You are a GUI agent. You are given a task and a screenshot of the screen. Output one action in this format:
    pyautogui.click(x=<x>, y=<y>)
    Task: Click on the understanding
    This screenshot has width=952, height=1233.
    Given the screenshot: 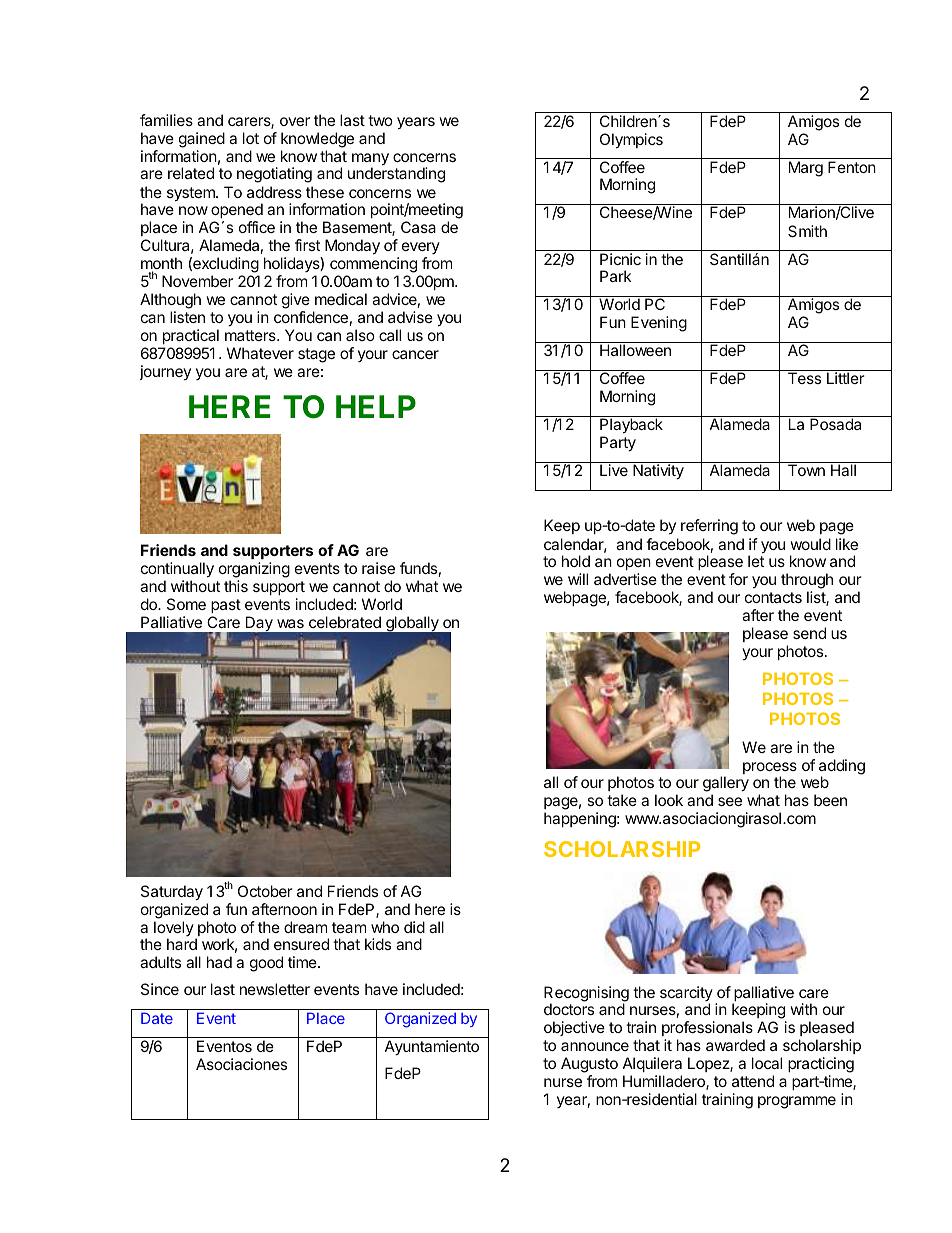 What is the action you would take?
    pyautogui.click(x=396, y=175)
